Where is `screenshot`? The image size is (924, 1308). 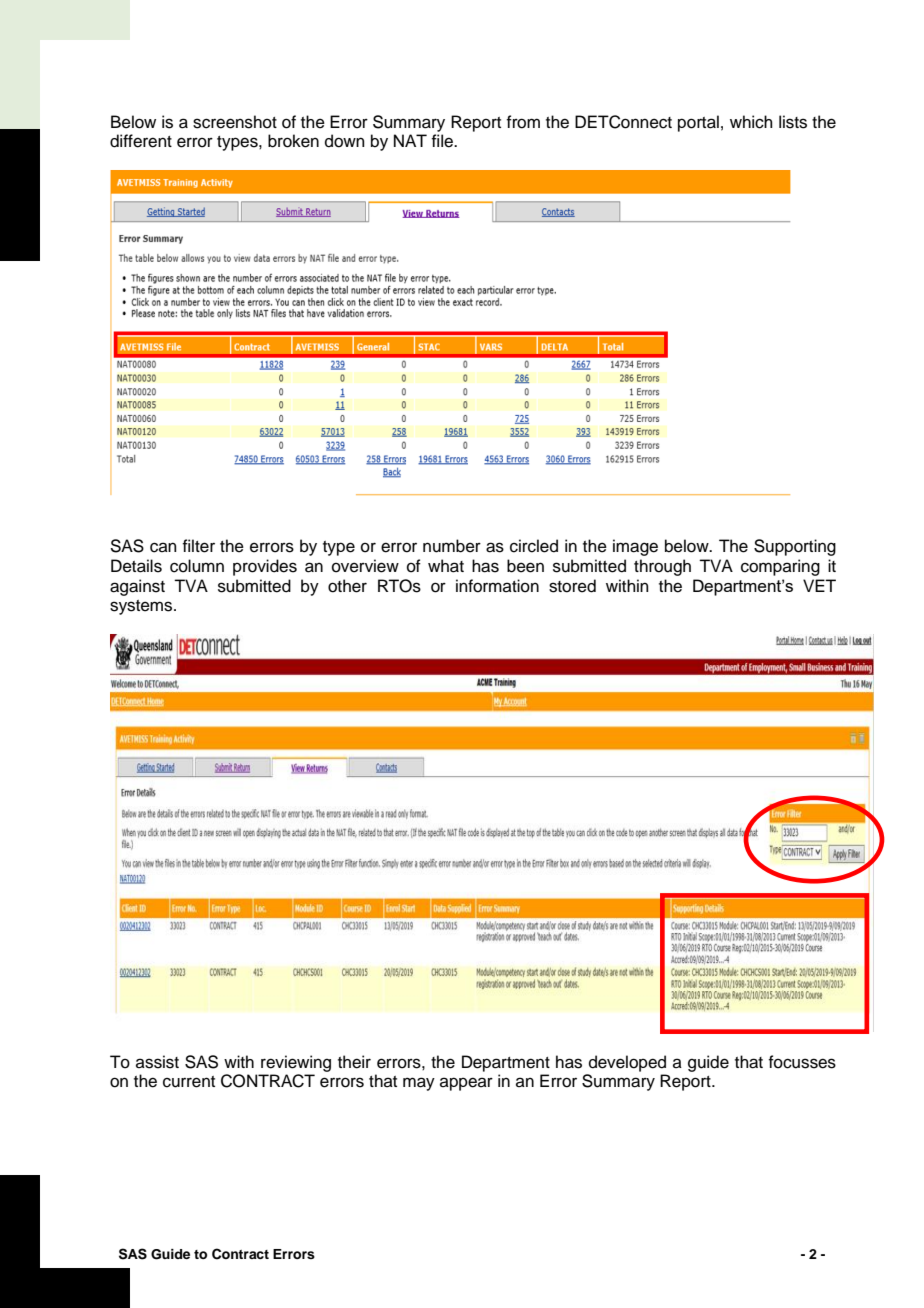
screenshot is located at coordinates (235, 122).
